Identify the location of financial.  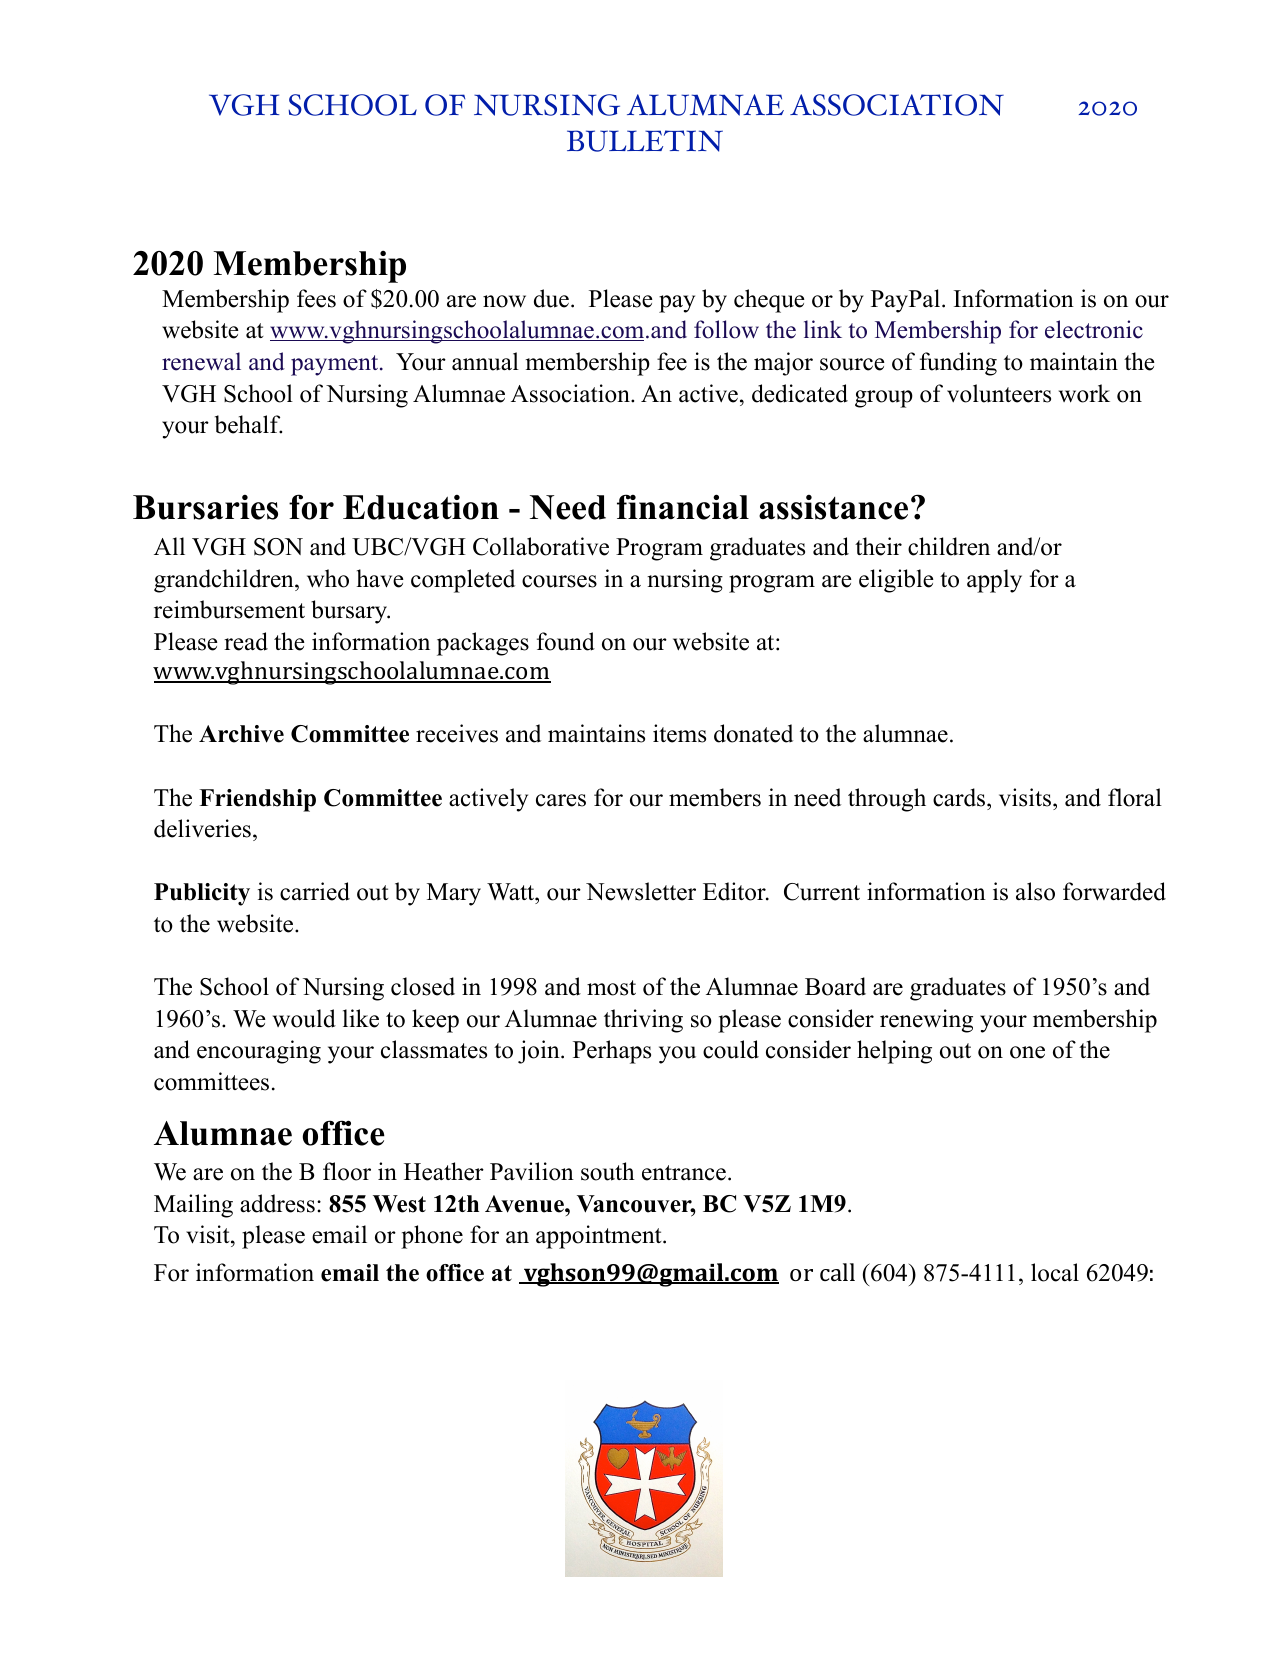
(683, 507).
